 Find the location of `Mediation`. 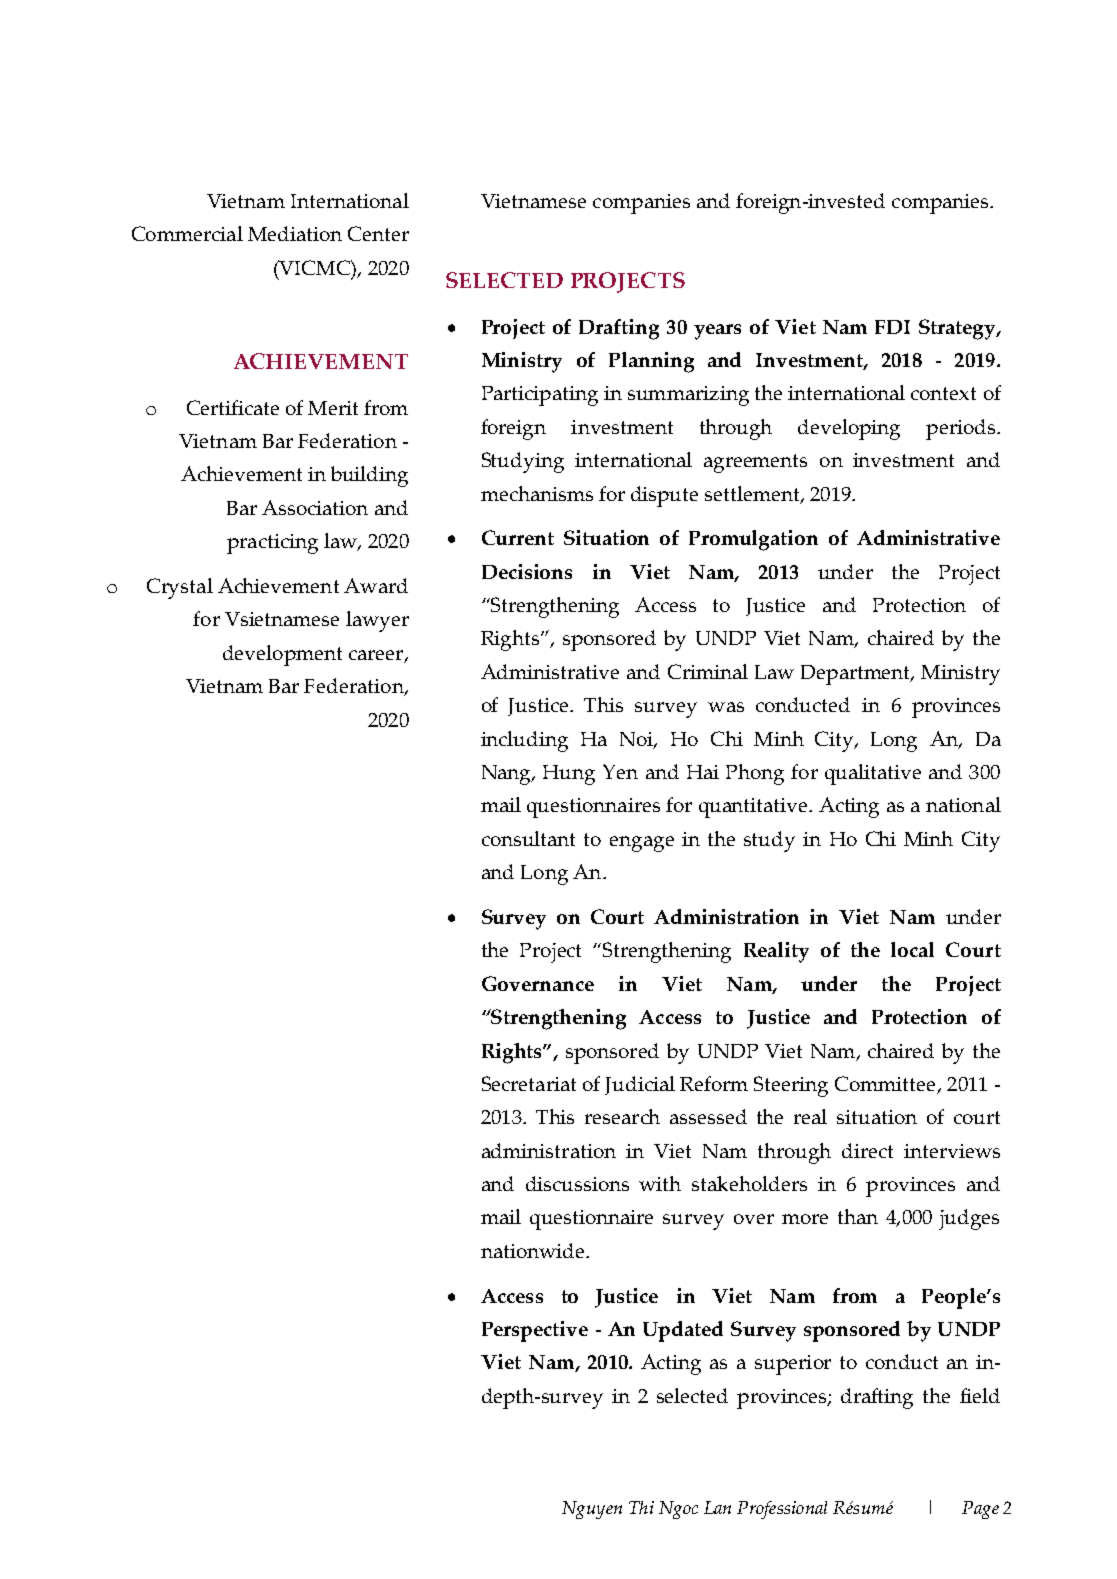

Mediation is located at coordinates (295, 233).
